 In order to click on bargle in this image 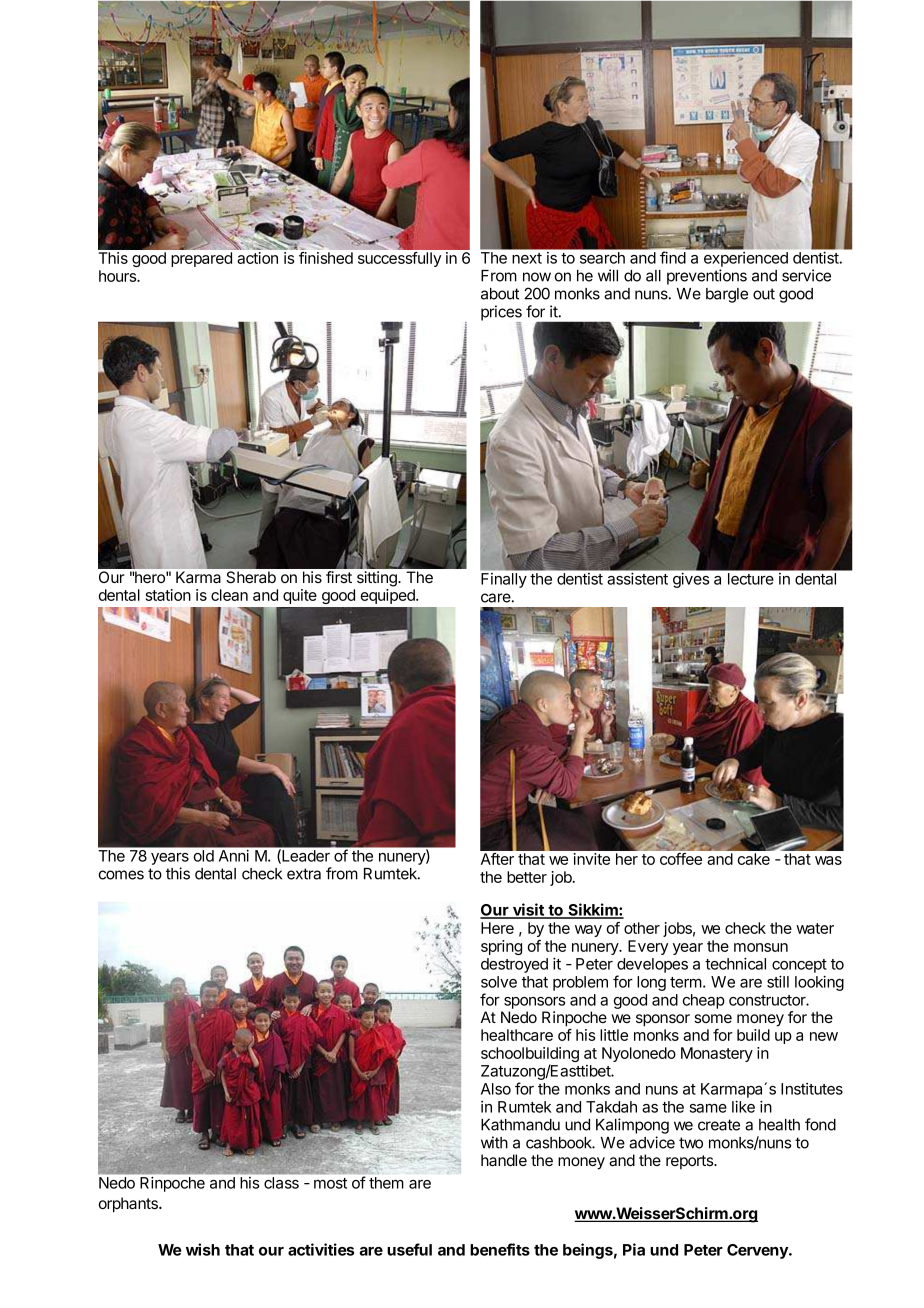, I will do `click(727, 295)`.
